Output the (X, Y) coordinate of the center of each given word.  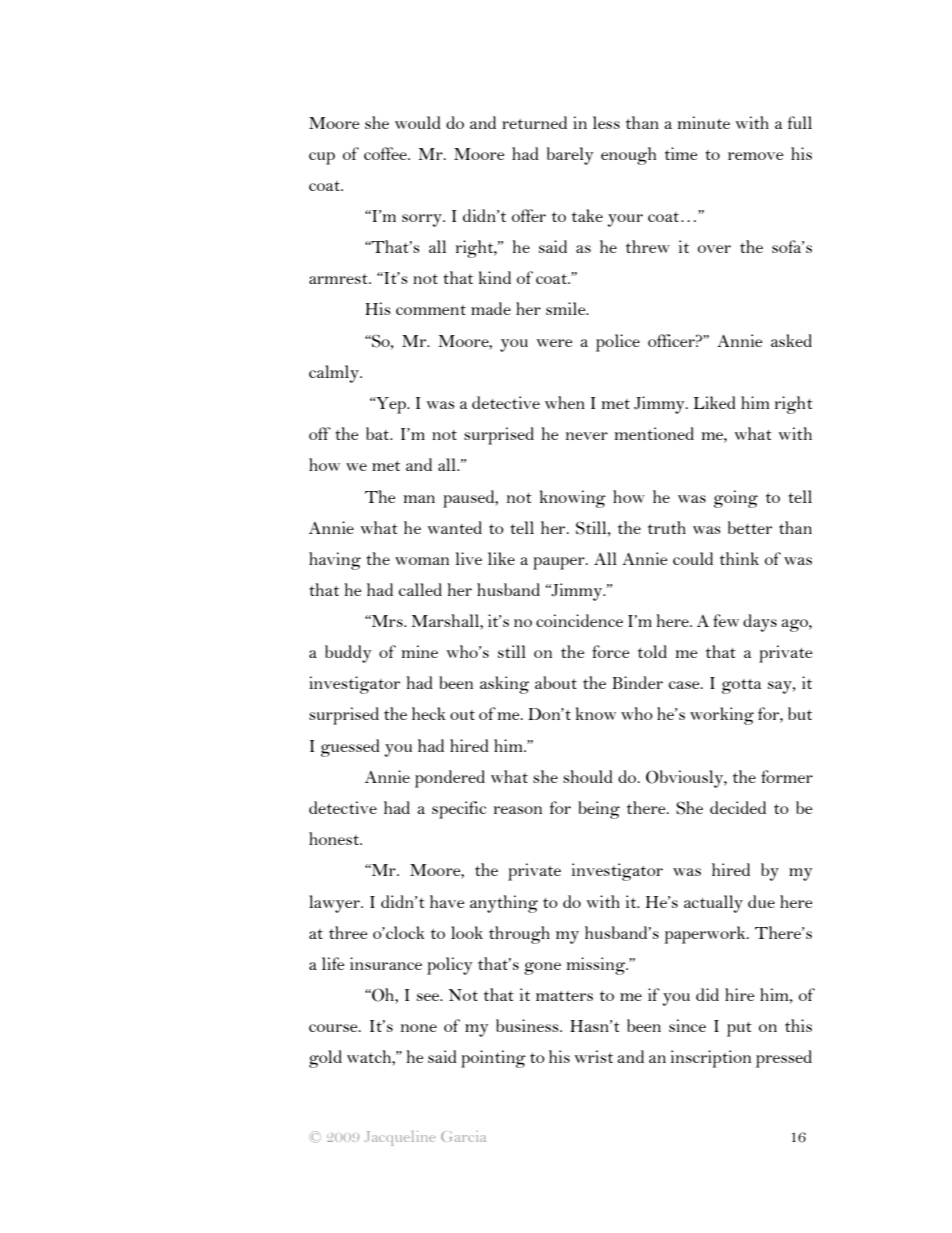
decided (738, 807)
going (736, 499)
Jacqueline (400, 1138)
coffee (386, 153)
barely (570, 156)
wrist (594, 1056)
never (587, 436)
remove (756, 156)
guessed (350, 748)
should (588, 776)
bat (379, 433)
